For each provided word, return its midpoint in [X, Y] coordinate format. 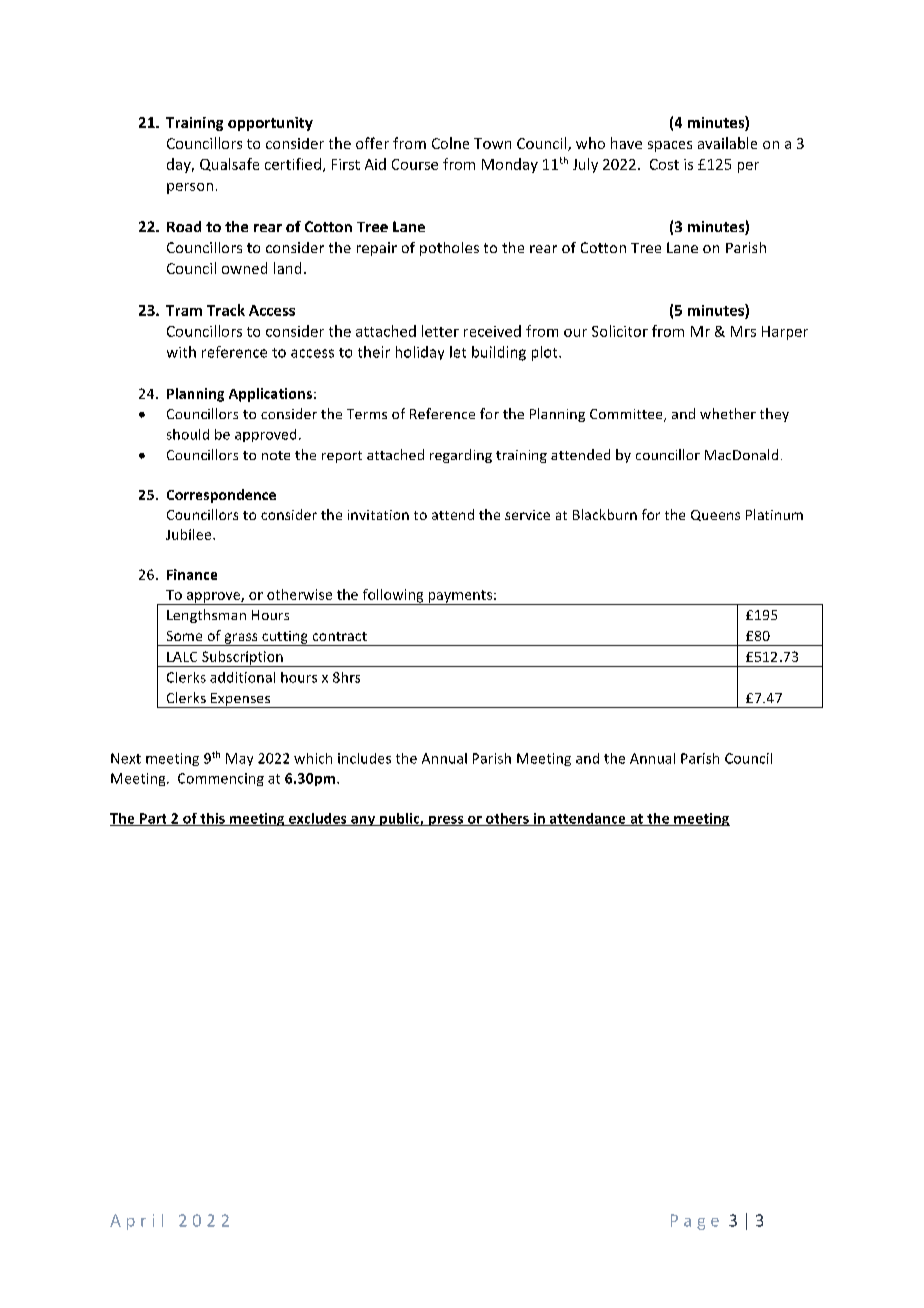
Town [492, 143]
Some [184, 636]
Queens [715, 515]
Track [226, 310]
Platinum [774, 514]
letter [440, 331]
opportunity [270, 124]
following [393, 597]
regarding [461, 456]
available [727, 143]
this [212, 819]
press [446, 821]
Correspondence [221, 496]
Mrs [743, 331]
